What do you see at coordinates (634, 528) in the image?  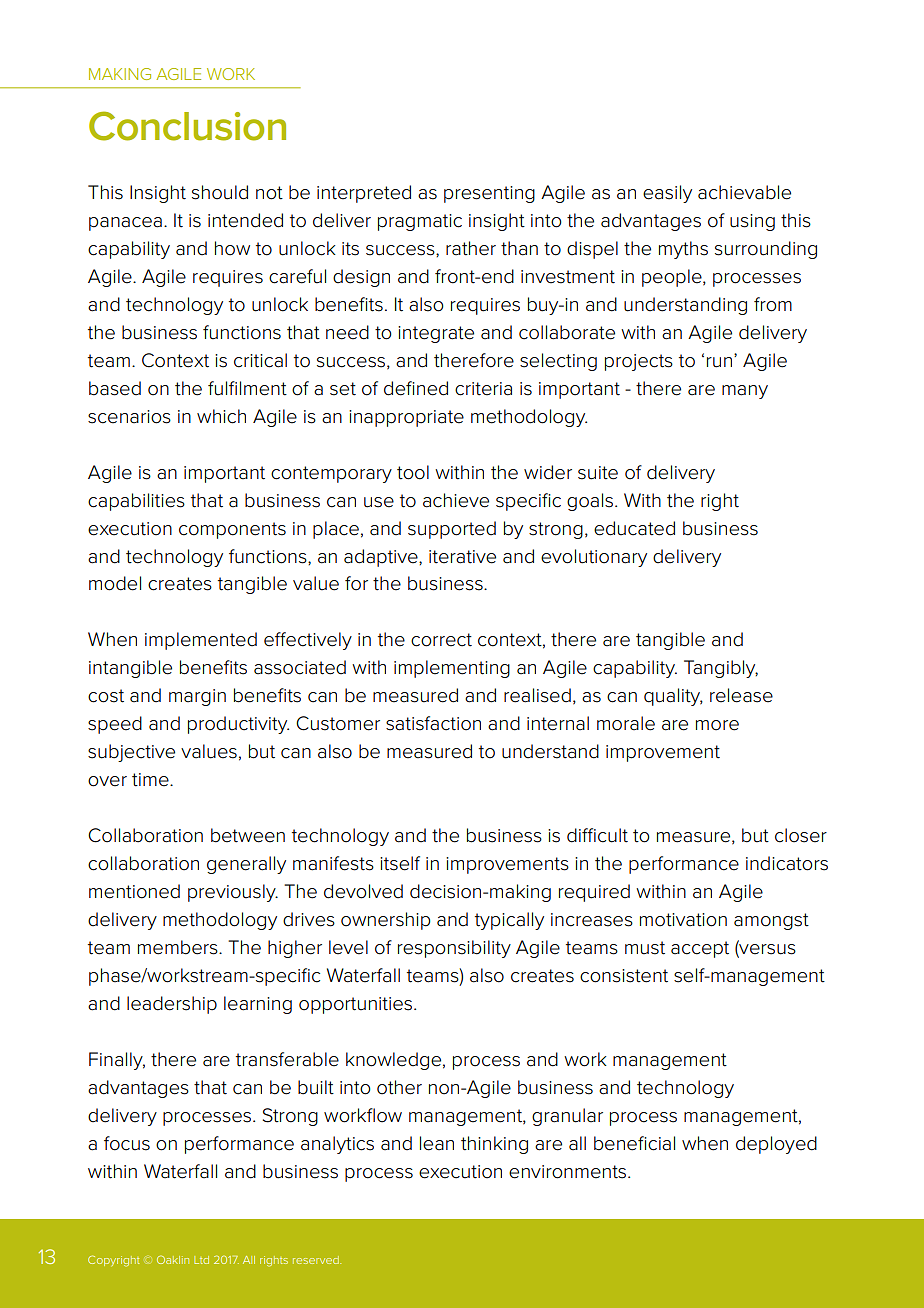 I see `educated` at bounding box center [634, 528].
